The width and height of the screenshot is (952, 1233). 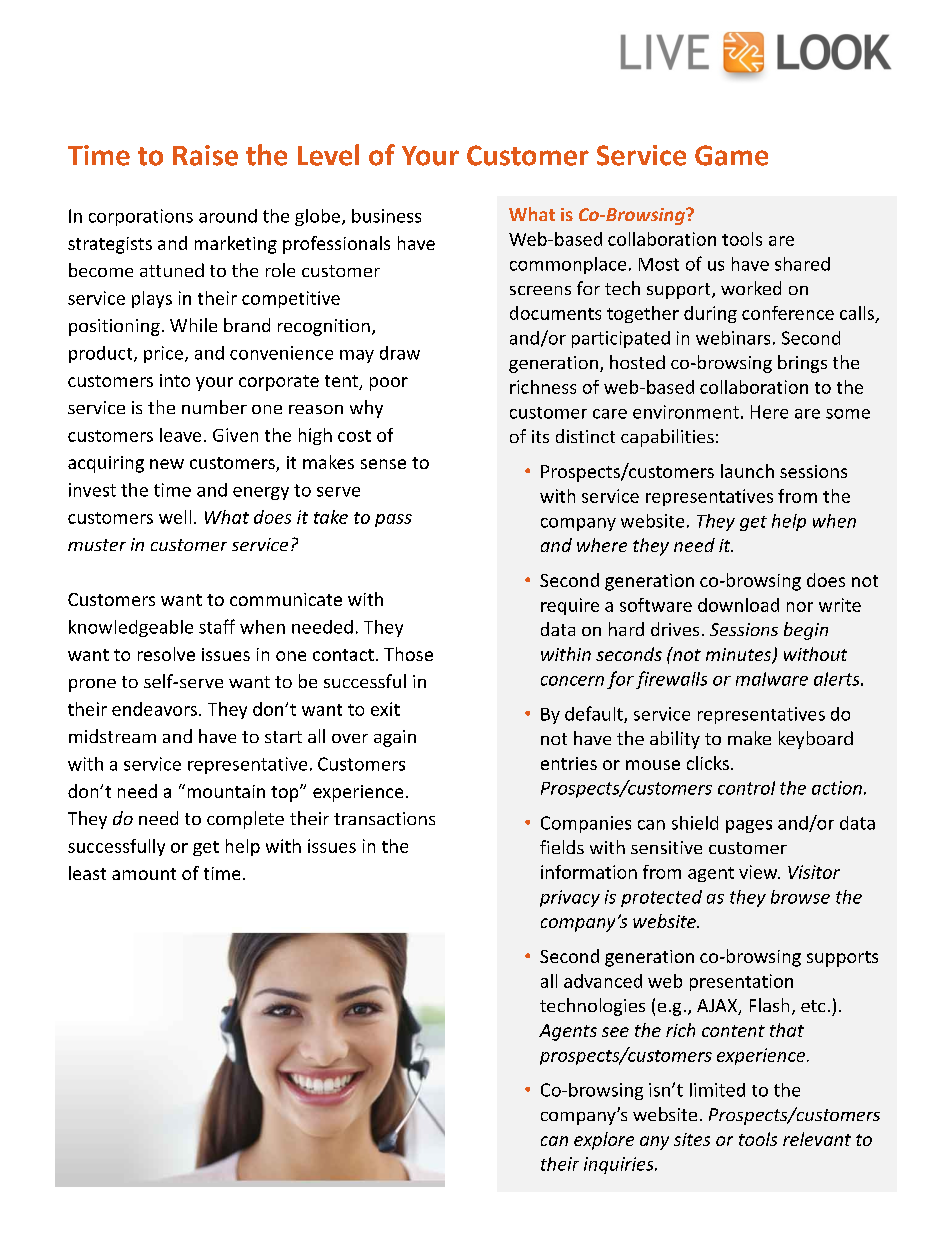 What do you see at coordinates (175, 517) in the screenshot?
I see `well` at bounding box center [175, 517].
